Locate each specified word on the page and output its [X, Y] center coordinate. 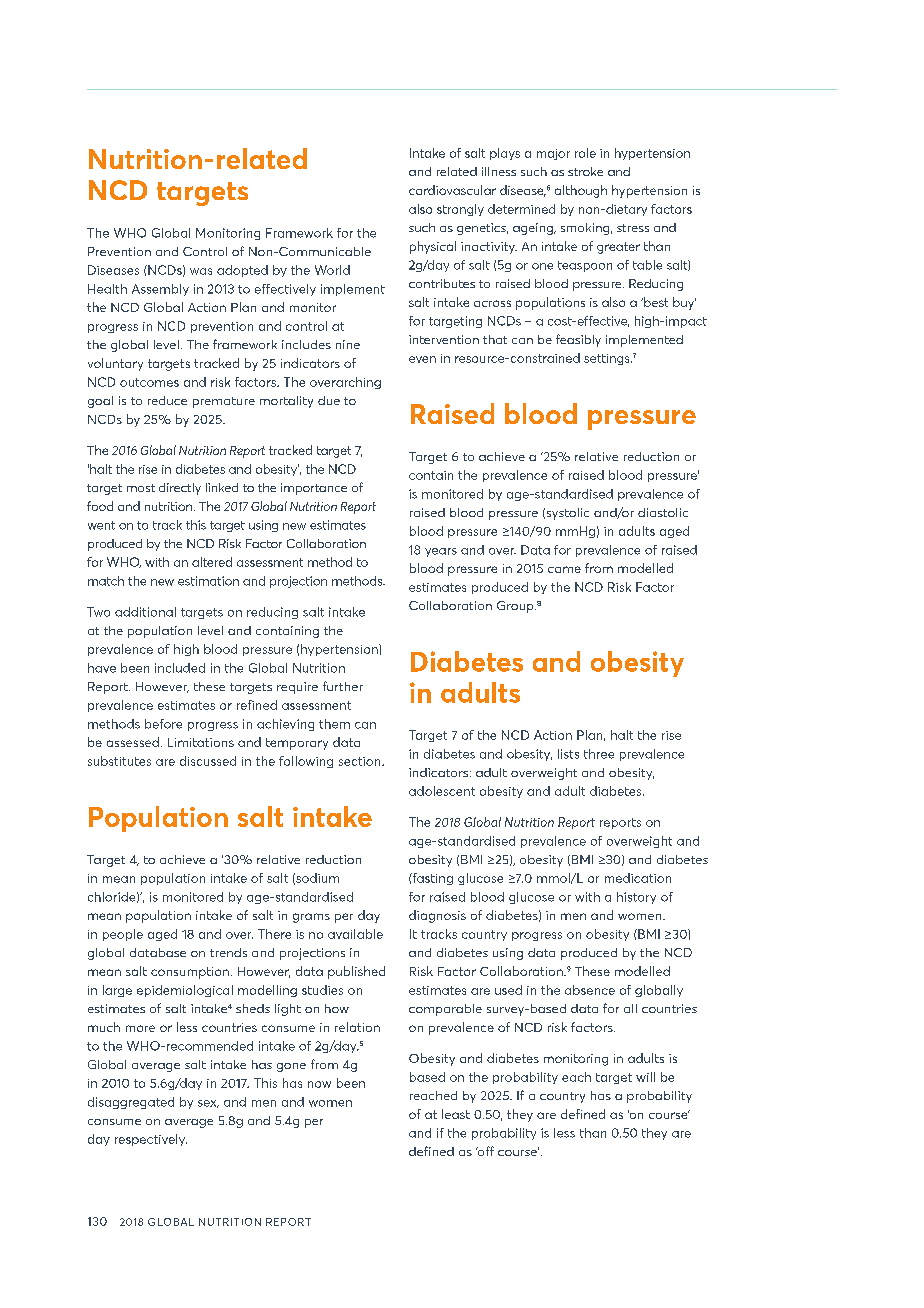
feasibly [578, 340]
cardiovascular [452, 190]
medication [638, 878]
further [343, 686]
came [564, 569]
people [123, 935]
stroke [585, 171]
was [201, 271]
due [329, 400]
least [456, 1114]
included [180, 668]
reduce [167, 400]
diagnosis [437, 916]
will [645, 1077]
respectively [151, 1140]
